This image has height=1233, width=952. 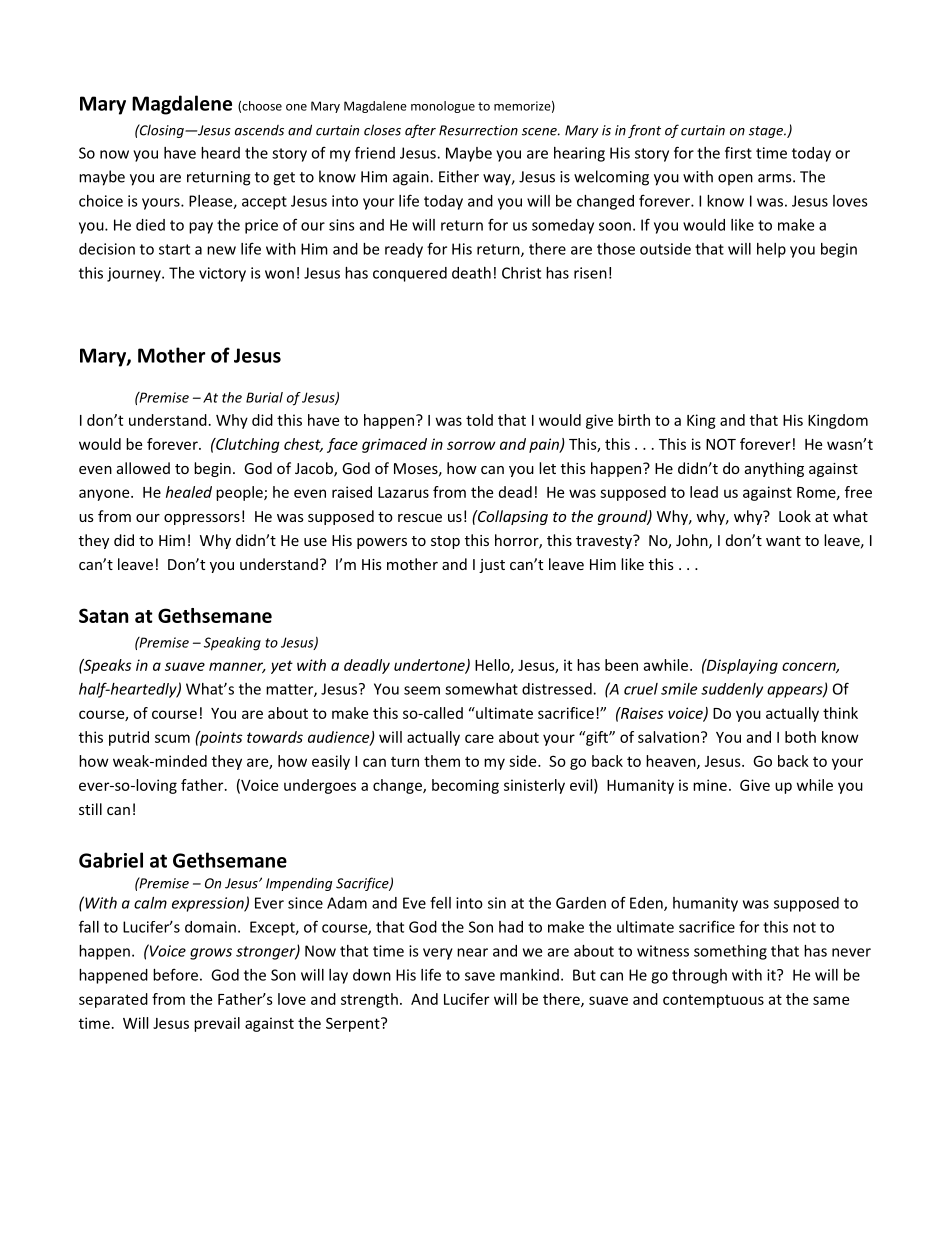 I want to click on heard, so click(x=220, y=153).
